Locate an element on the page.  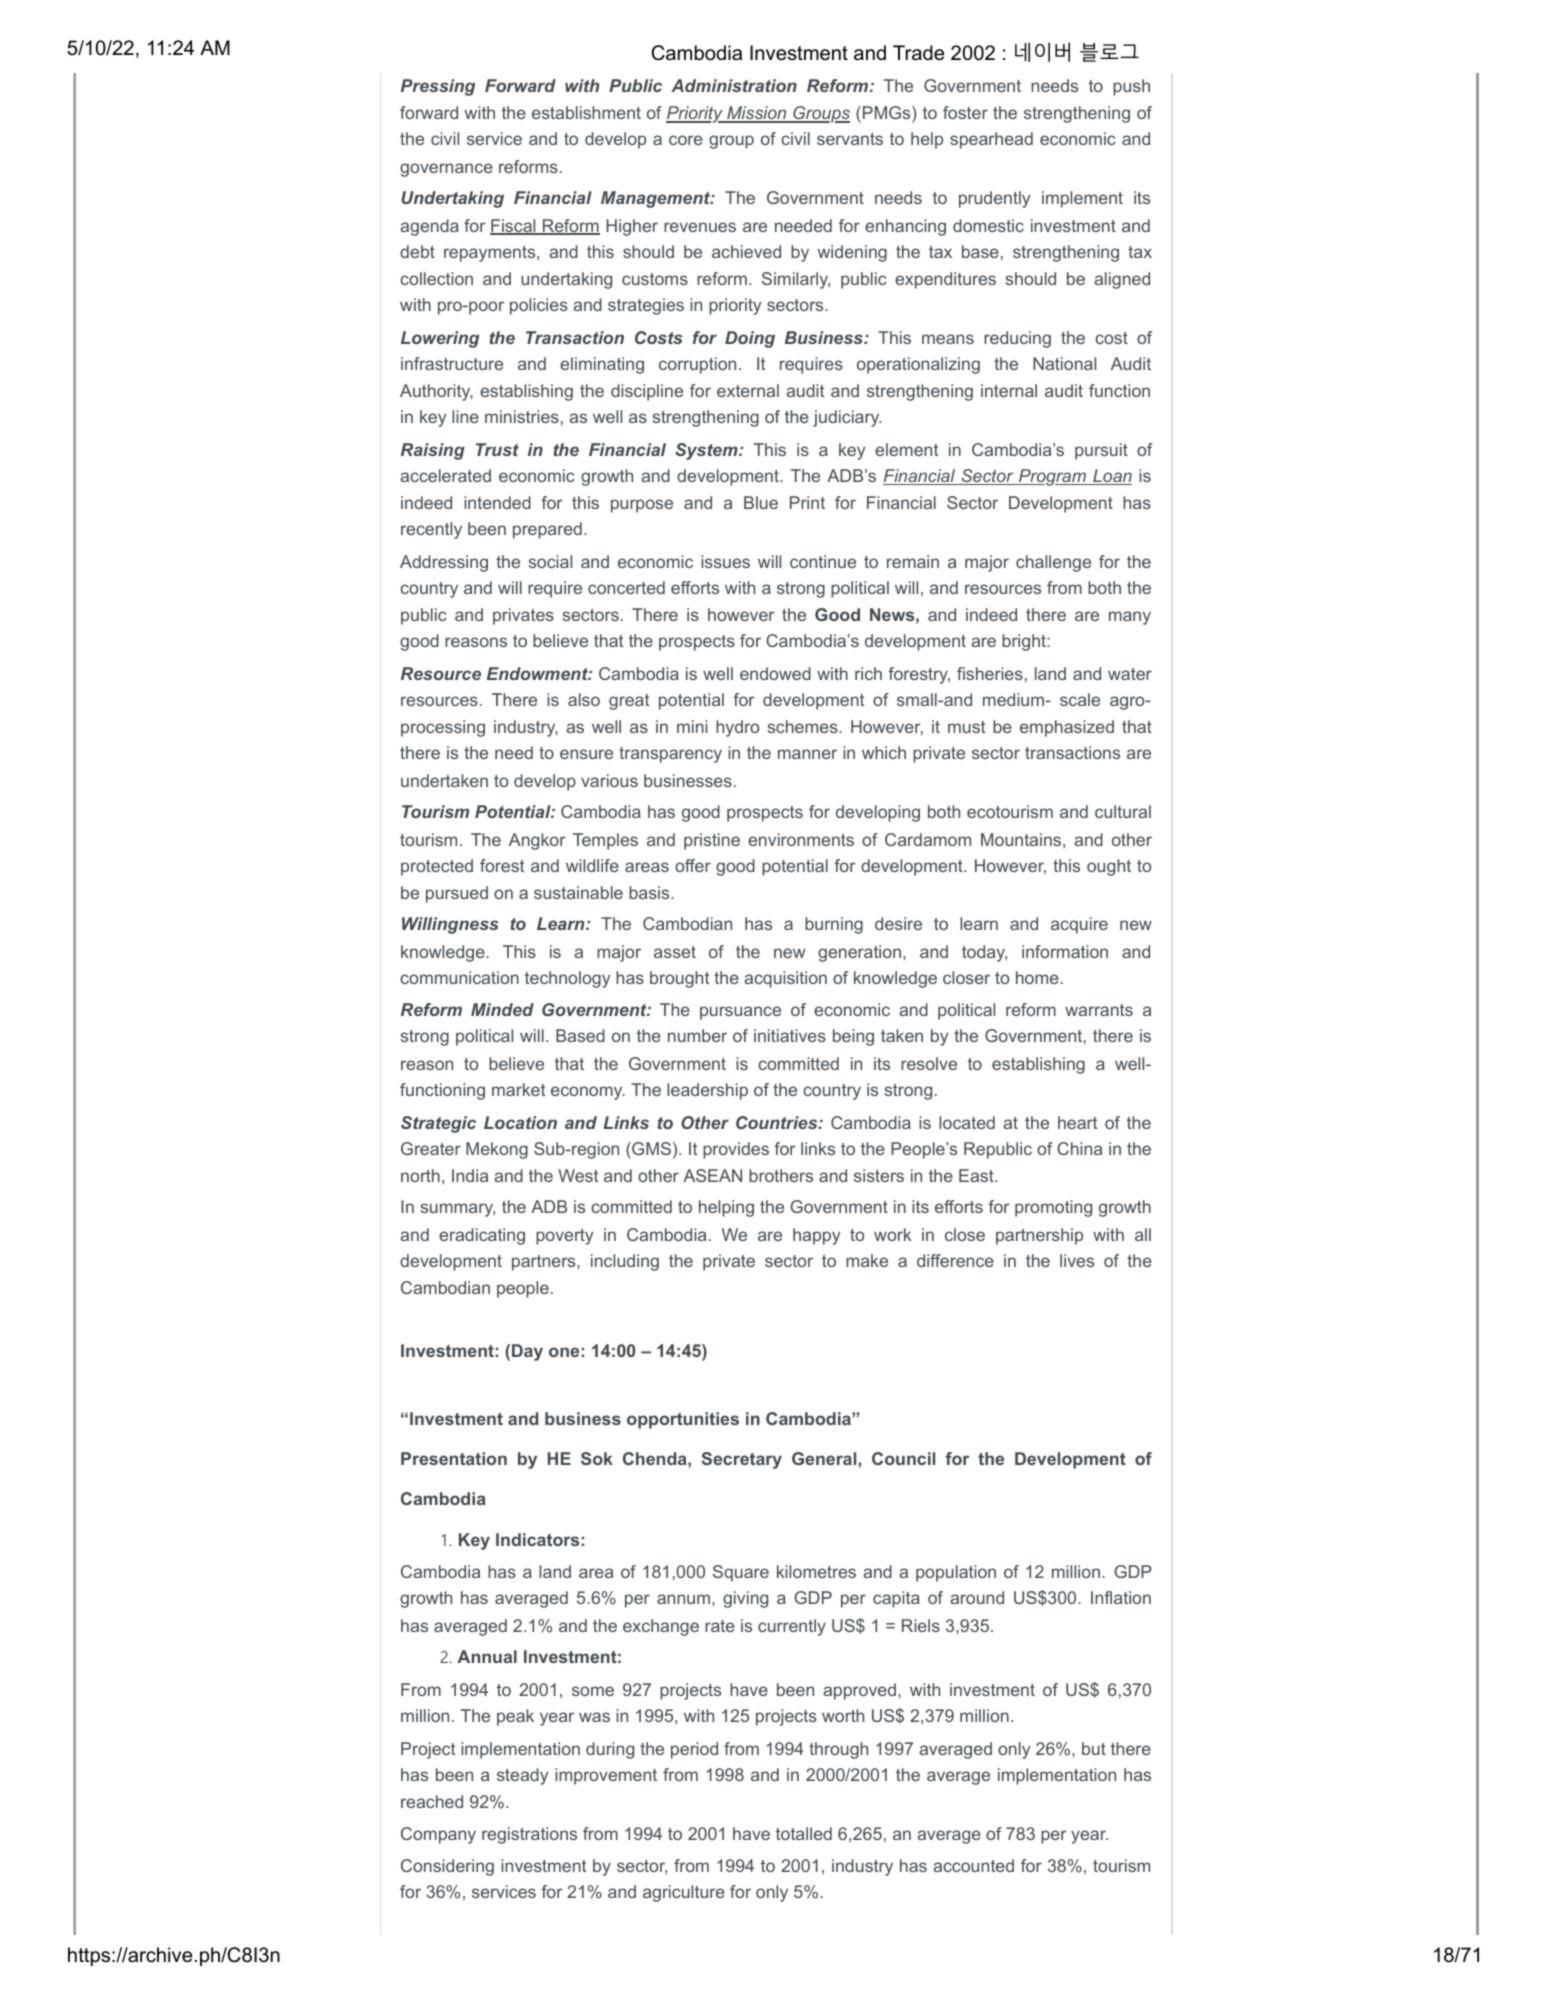
Blue is located at coordinates (761, 502).
